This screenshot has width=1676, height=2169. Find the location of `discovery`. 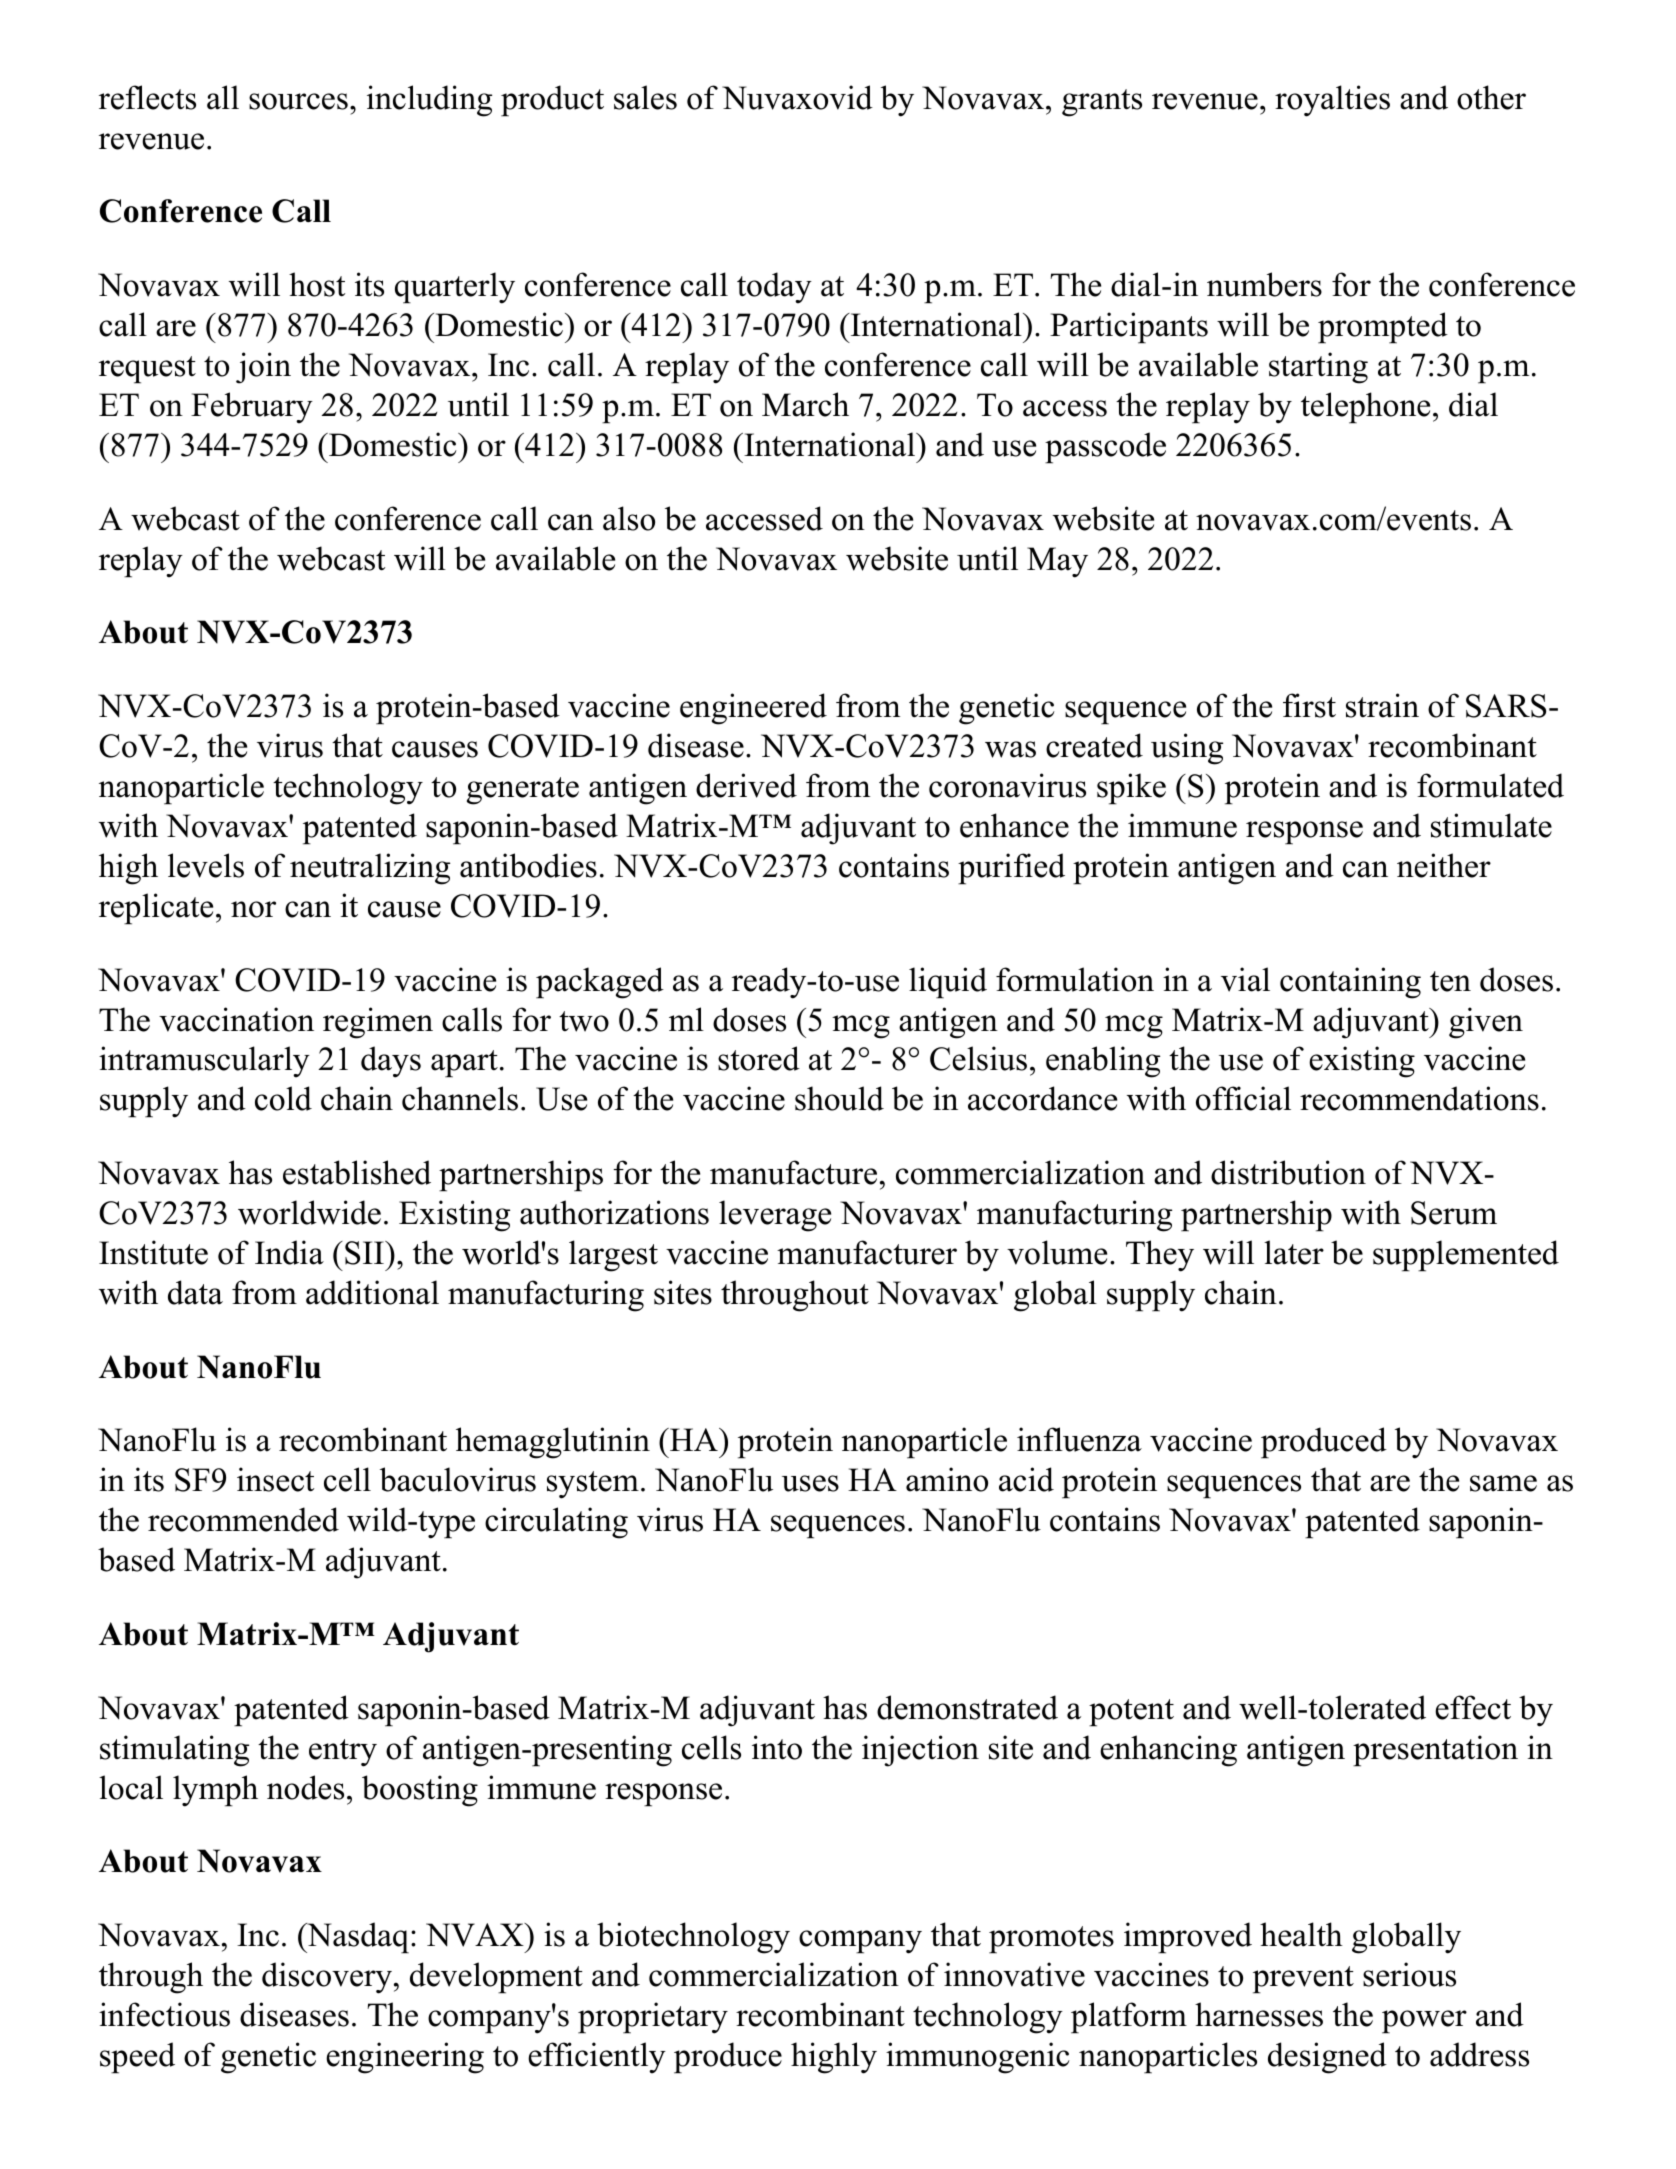

discovery is located at coordinates (327, 1978).
